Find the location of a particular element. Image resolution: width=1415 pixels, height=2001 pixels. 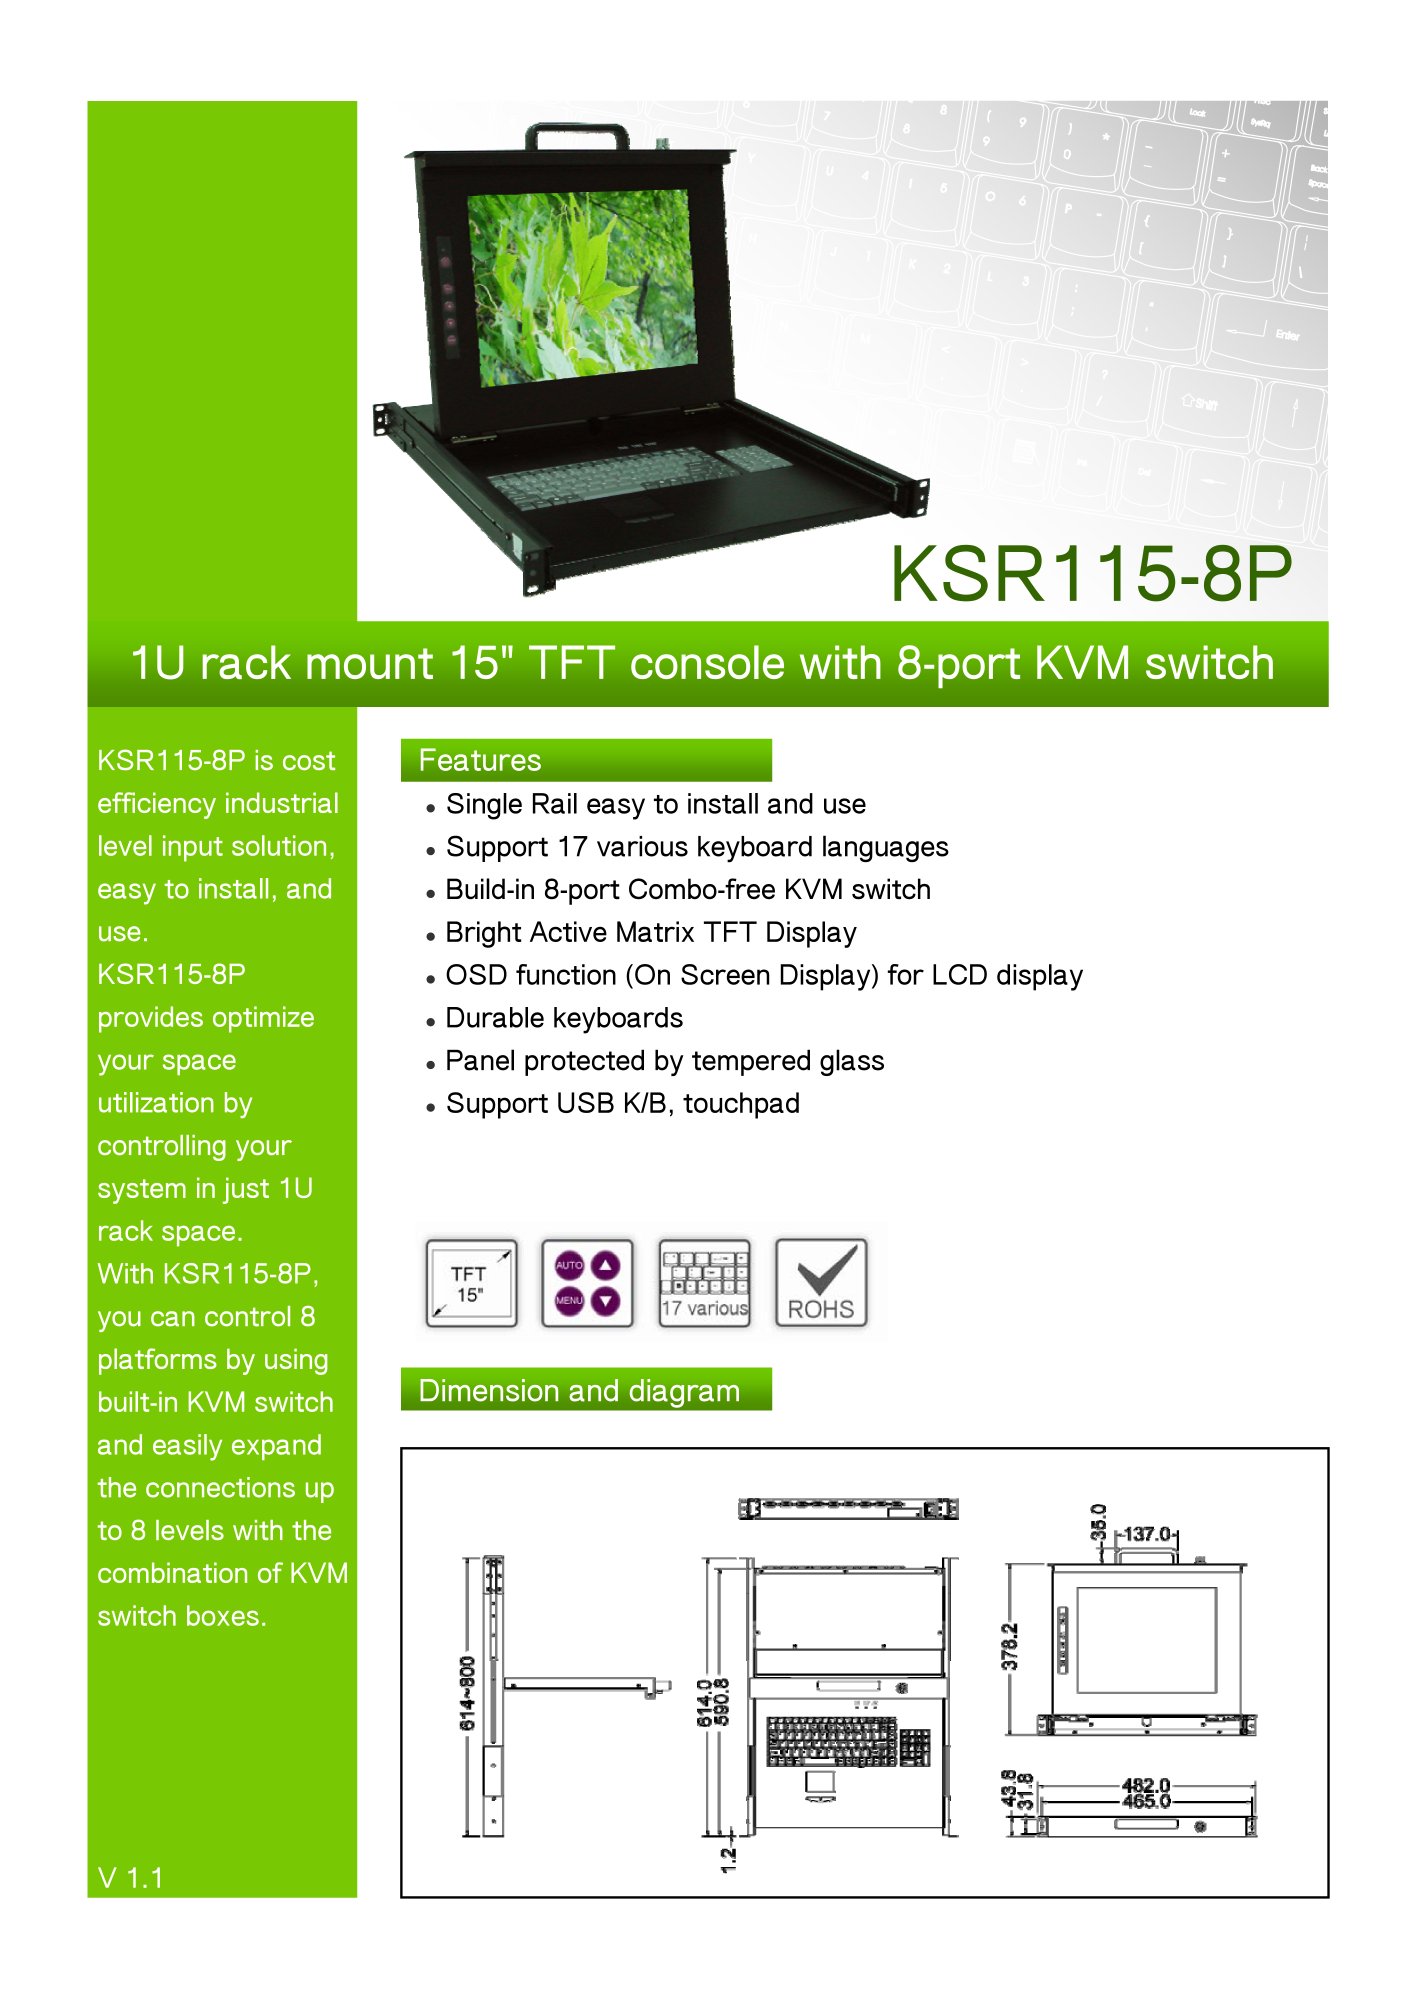

Dimension is located at coordinates (489, 1390).
